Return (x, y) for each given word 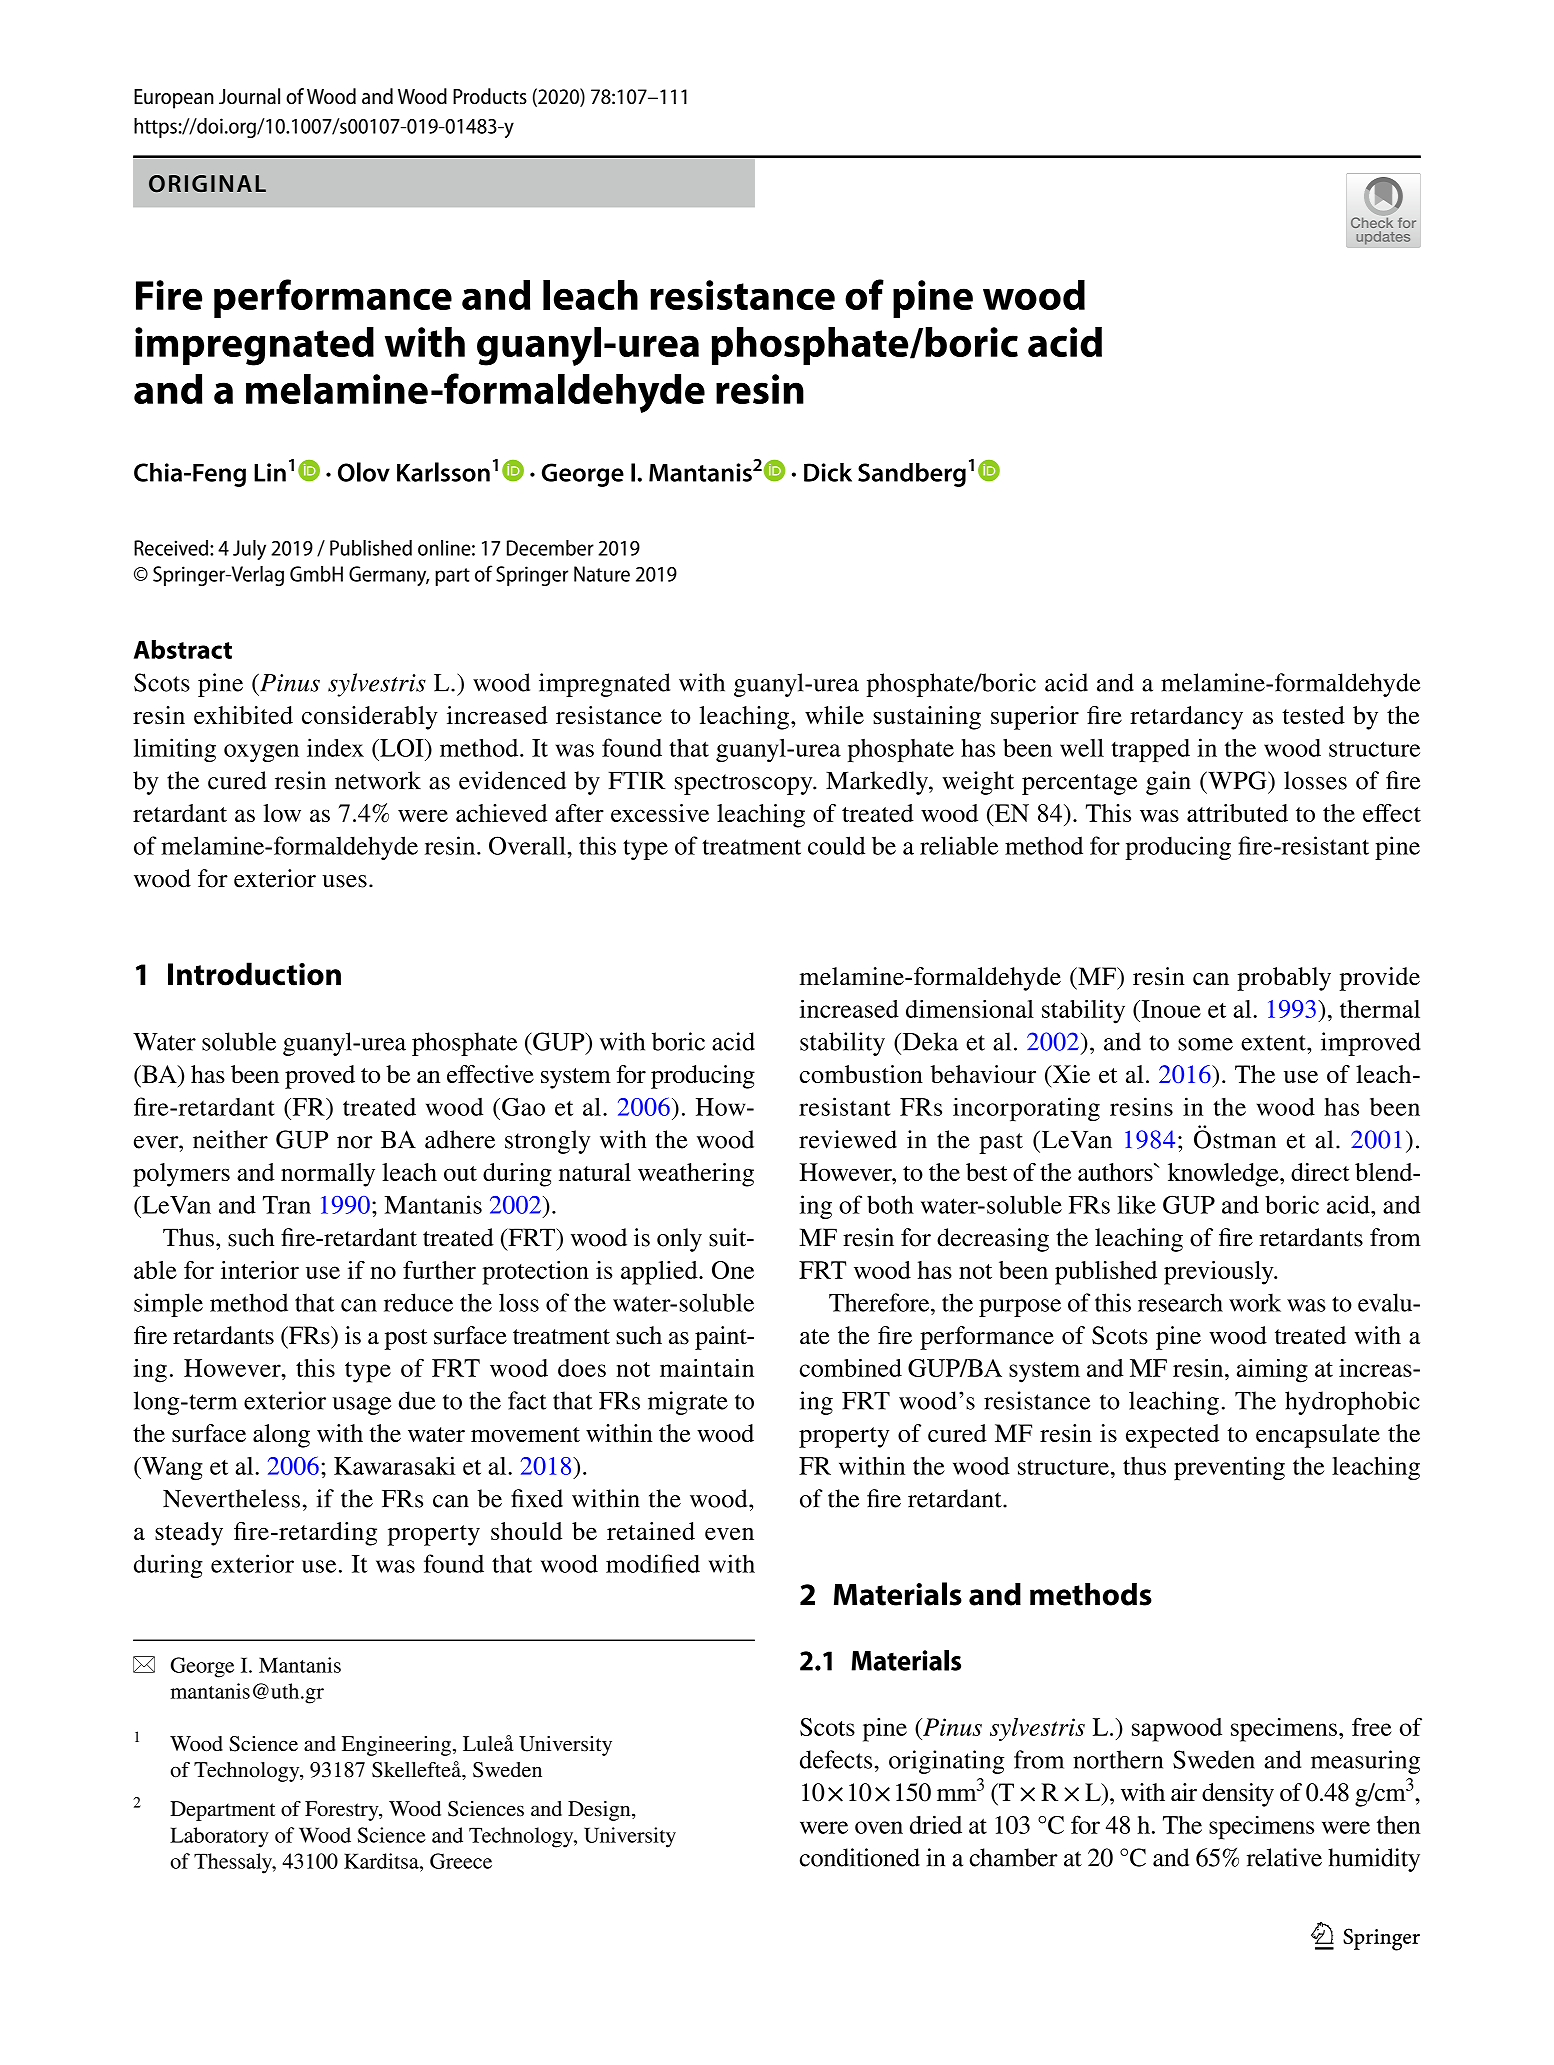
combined (851, 1368)
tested (1313, 715)
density (1238, 1795)
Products (490, 96)
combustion (861, 1074)
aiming (1272, 1371)
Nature (602, 574)
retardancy (1186, 718)
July (249, 550)
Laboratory (219, 1837)
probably (1284, 979)
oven (879, 1827)
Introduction (254, 974)
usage (362, 1406)
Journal (249, 96)
